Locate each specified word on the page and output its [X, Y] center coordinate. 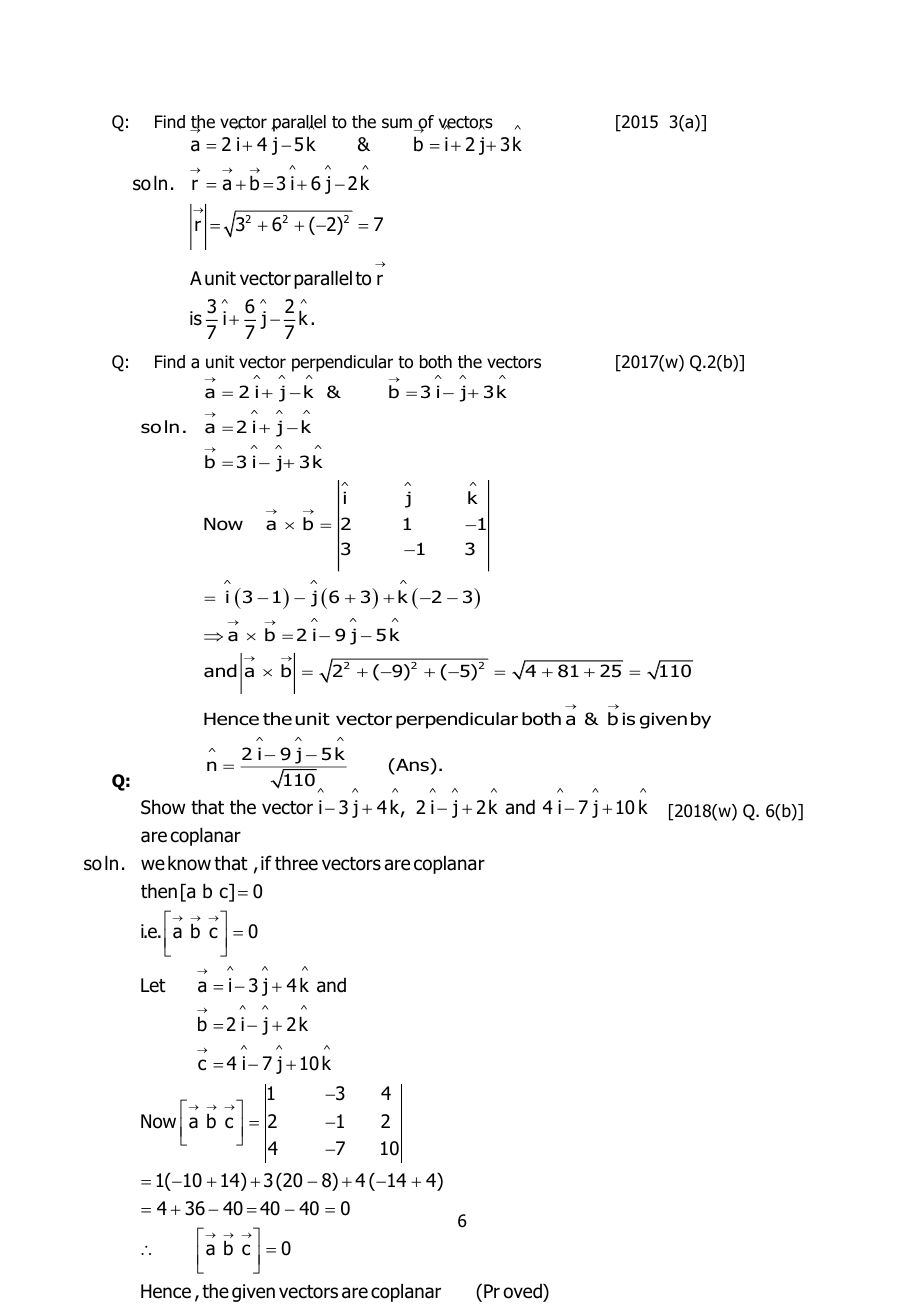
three [296, 863]
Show [163, 807]
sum [398, 124]
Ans [412, 765]
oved [523, 1291]
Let [153, 985]
